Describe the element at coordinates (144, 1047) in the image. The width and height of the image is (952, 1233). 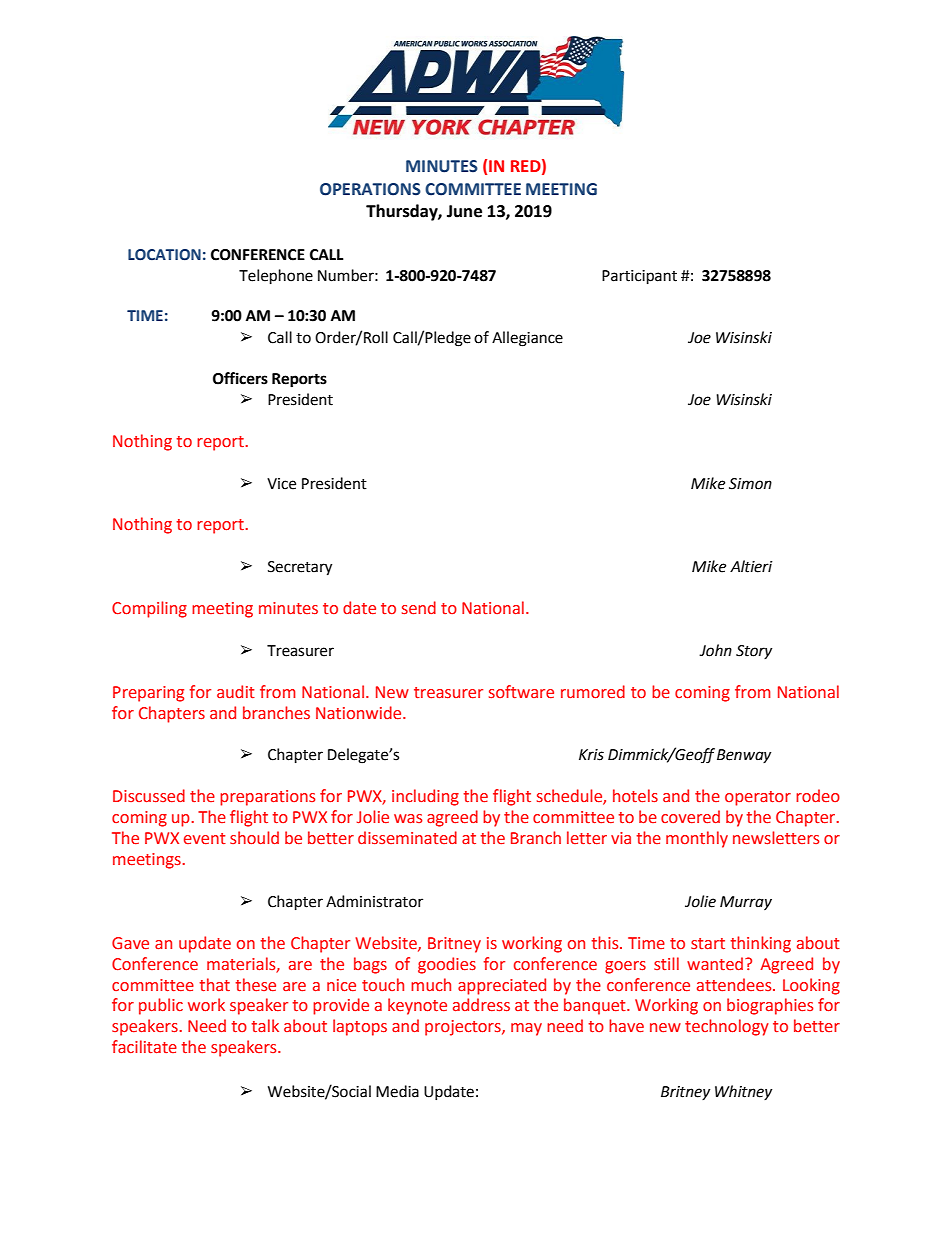
I see `facilitate` at that location.
